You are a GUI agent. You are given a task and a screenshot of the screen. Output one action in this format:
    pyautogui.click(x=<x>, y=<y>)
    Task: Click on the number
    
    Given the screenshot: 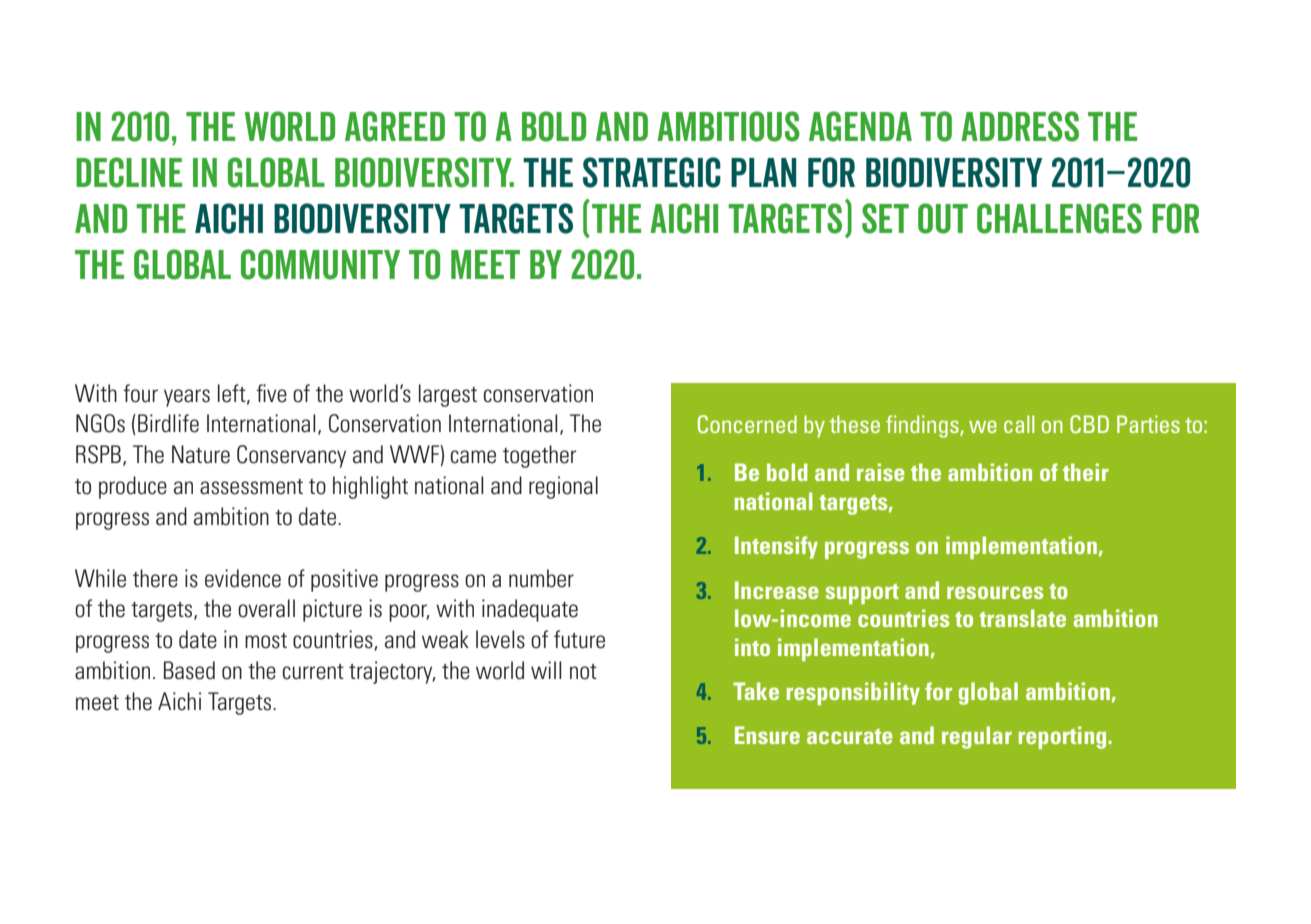 What is the action you would take?
    pyautogui.click(x=541, y=578)
